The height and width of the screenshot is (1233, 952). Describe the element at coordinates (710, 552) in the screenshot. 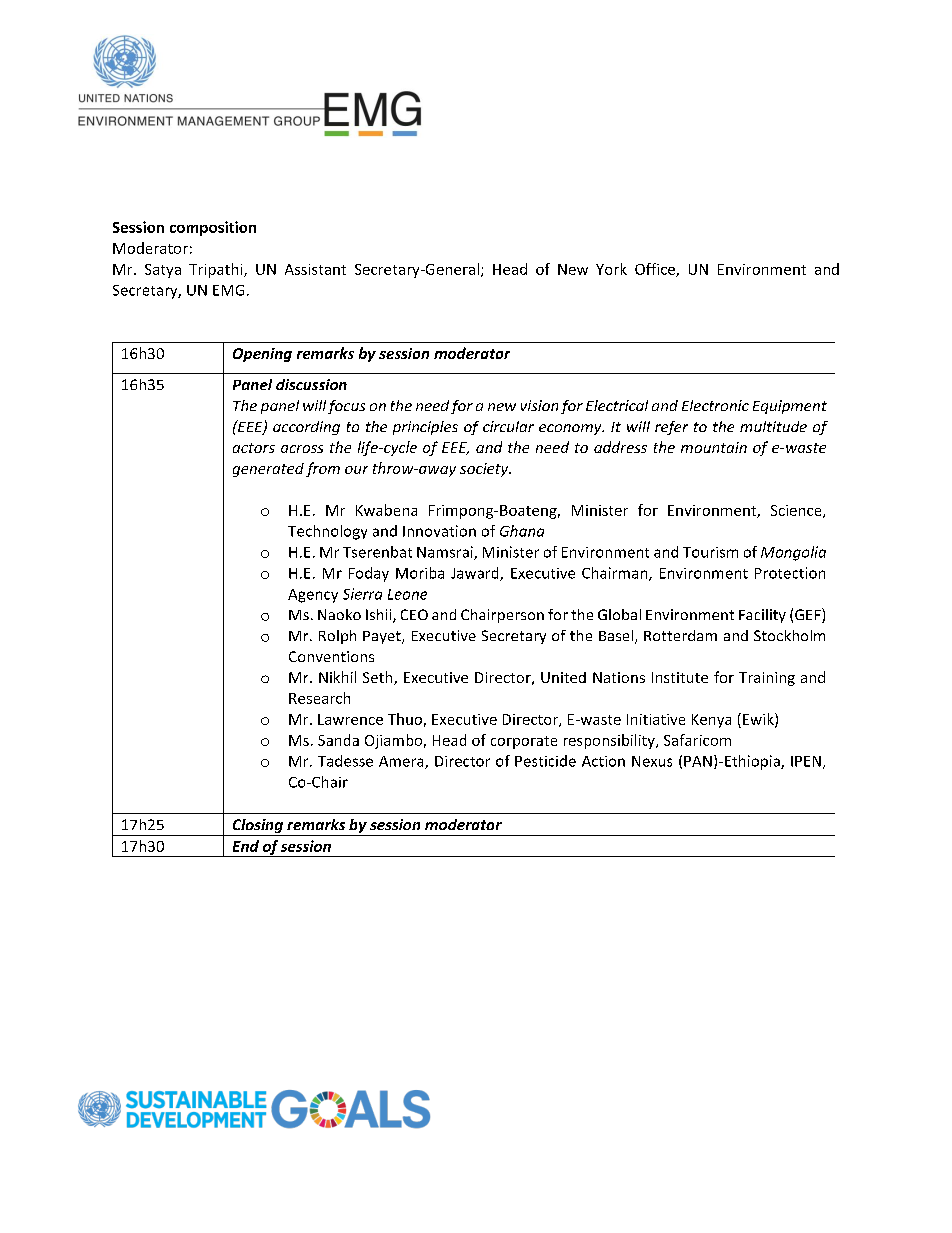

I see `Tourism` at that location.
